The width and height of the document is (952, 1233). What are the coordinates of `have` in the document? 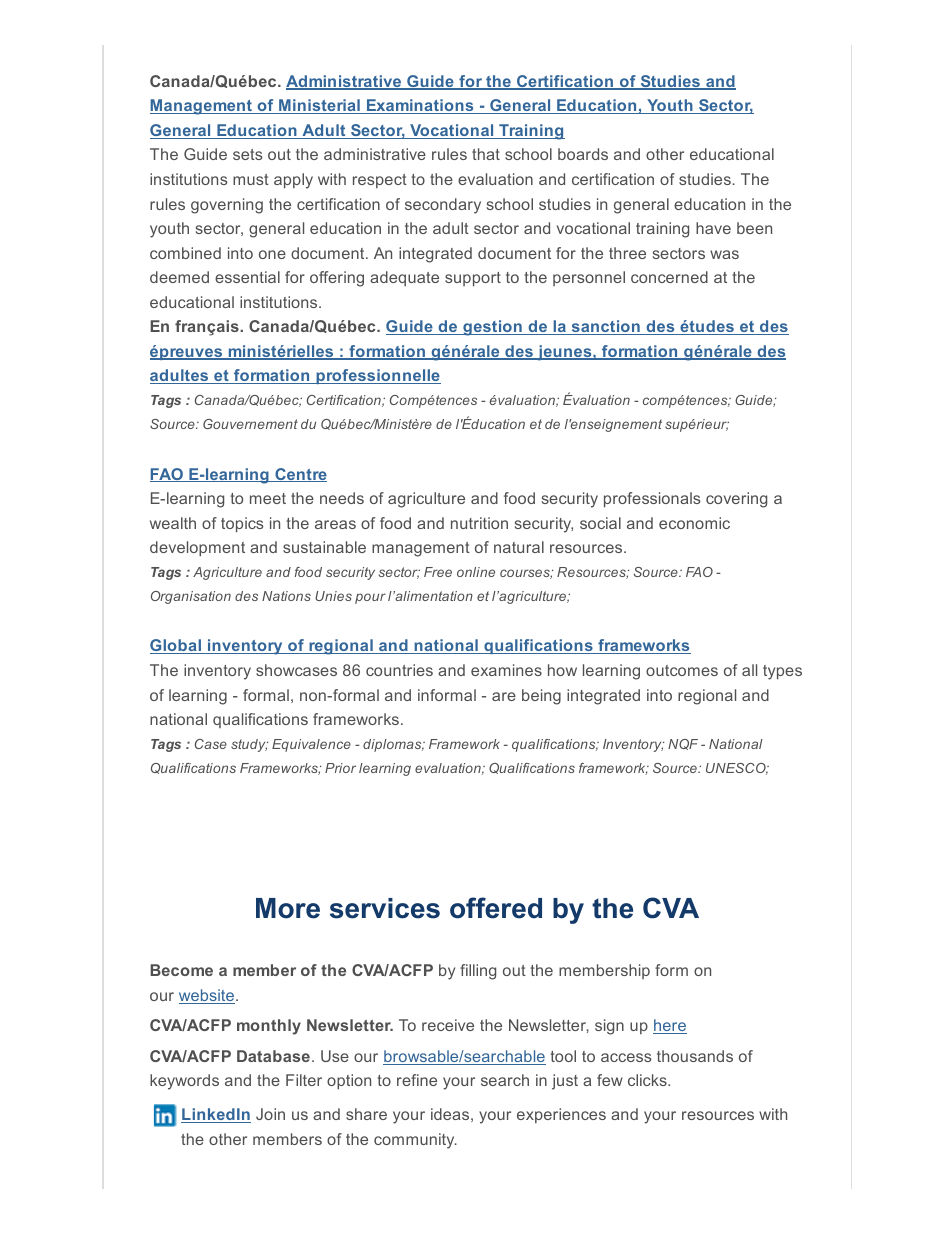 It's located at (713, 228).
